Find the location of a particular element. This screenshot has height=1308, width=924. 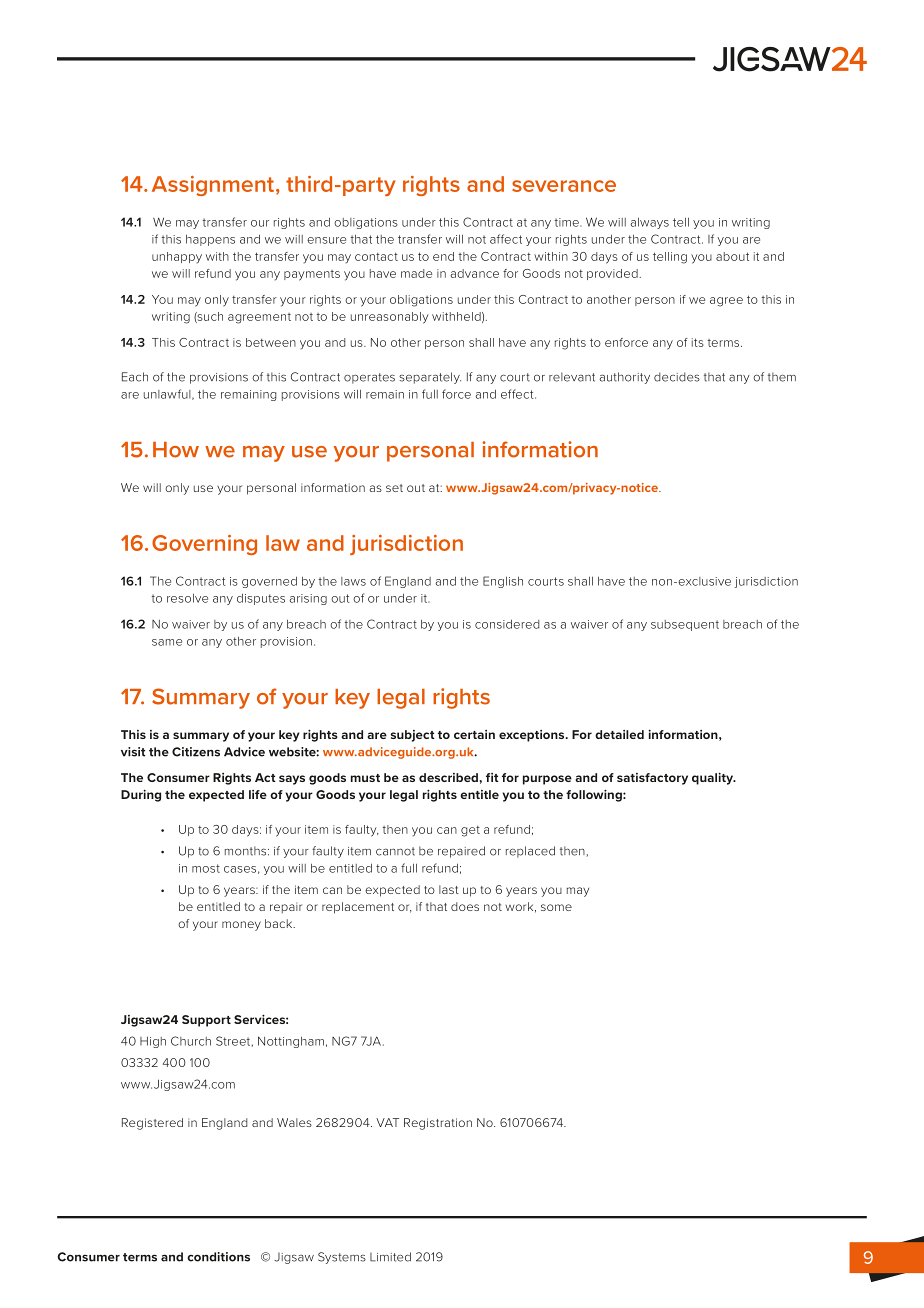

end is located at coordinates (443, 256).
